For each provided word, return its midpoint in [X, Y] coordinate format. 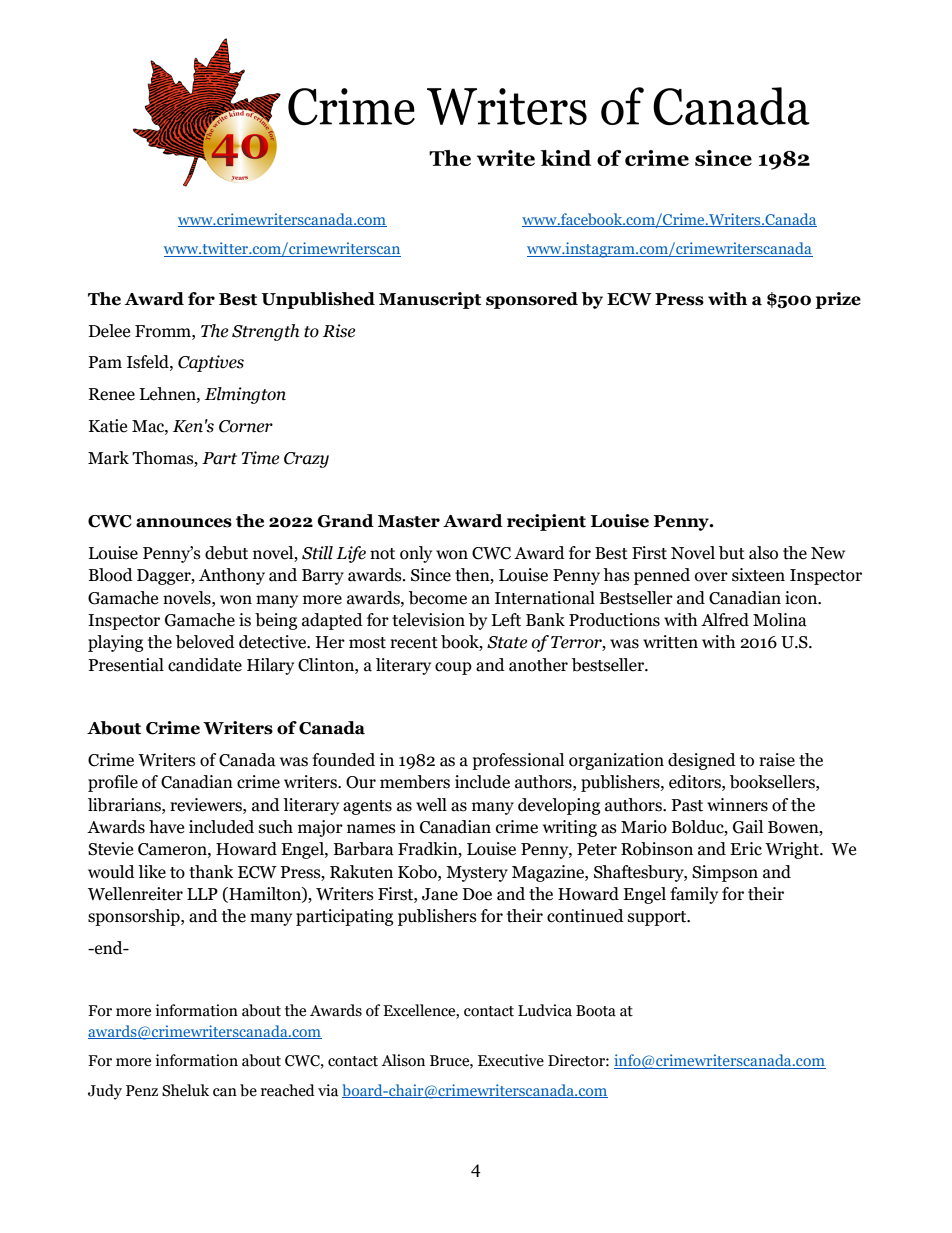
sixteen [758, 575]
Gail [748, 827]
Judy [105, 1092]
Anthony [232, 576]
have [166, 827]
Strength [265, 332]
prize [838, 300]
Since [431, 575]
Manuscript [430, 300]
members [415, 782]
